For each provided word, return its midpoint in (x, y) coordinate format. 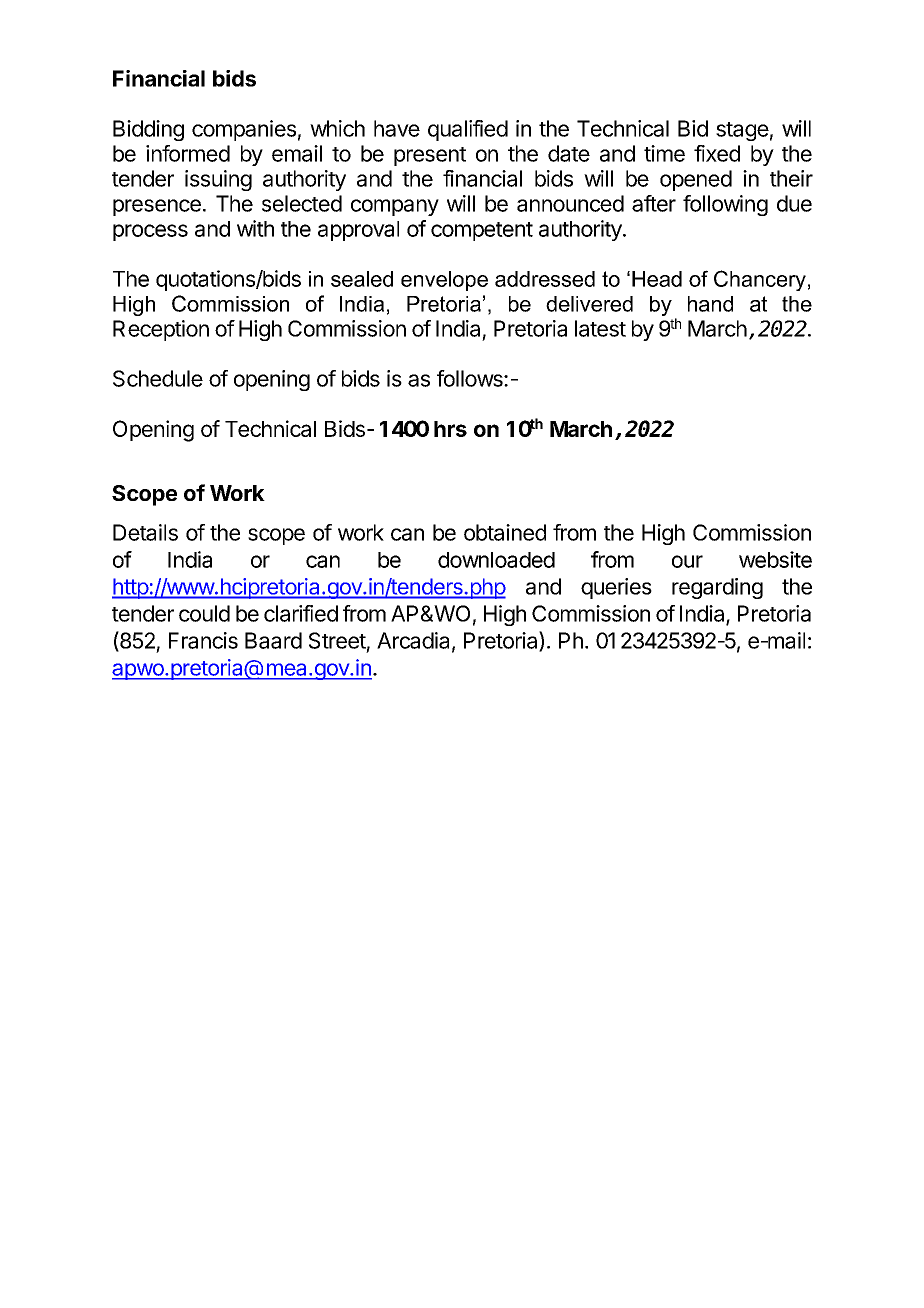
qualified (468, 130)
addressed (545, 279)
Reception (161, 330)
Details (145, 532)
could (204, 613)
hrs (450, 429)
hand (710, 304)
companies (244, 130)
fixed (717, 153)
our (687, 561)
